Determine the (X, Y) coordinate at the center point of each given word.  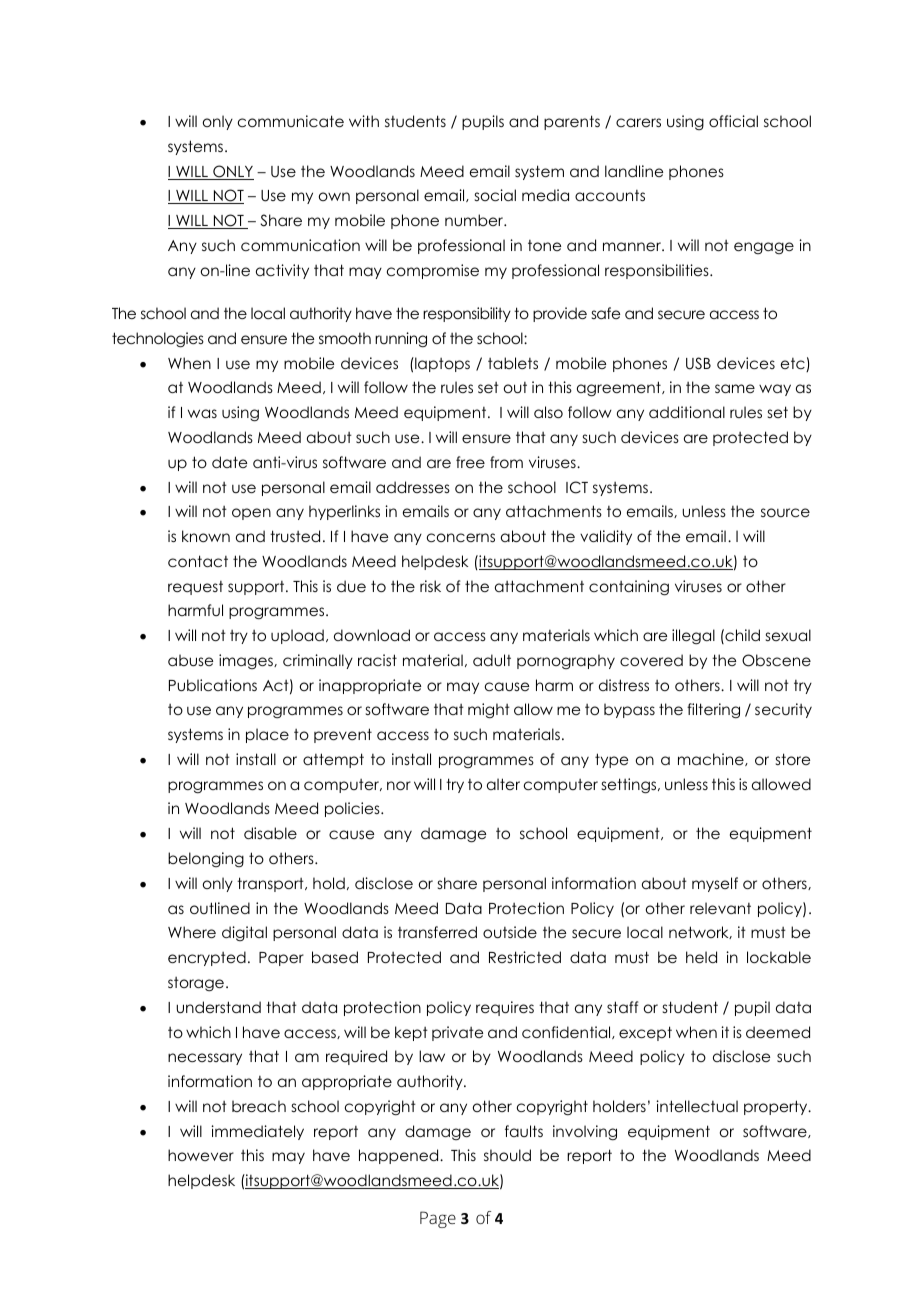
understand (218, 1007)
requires (505, 1008)
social (495, 195)
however (201, 1155)
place (267, 735)
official (733, 121)
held (701, 957)
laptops (441, 364)
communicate (291, 121)
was (202, 413)
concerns (461, 537)
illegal (693, 637)
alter (503, 784)
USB (698, 363)
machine (712, 759)
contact (198, 561)
